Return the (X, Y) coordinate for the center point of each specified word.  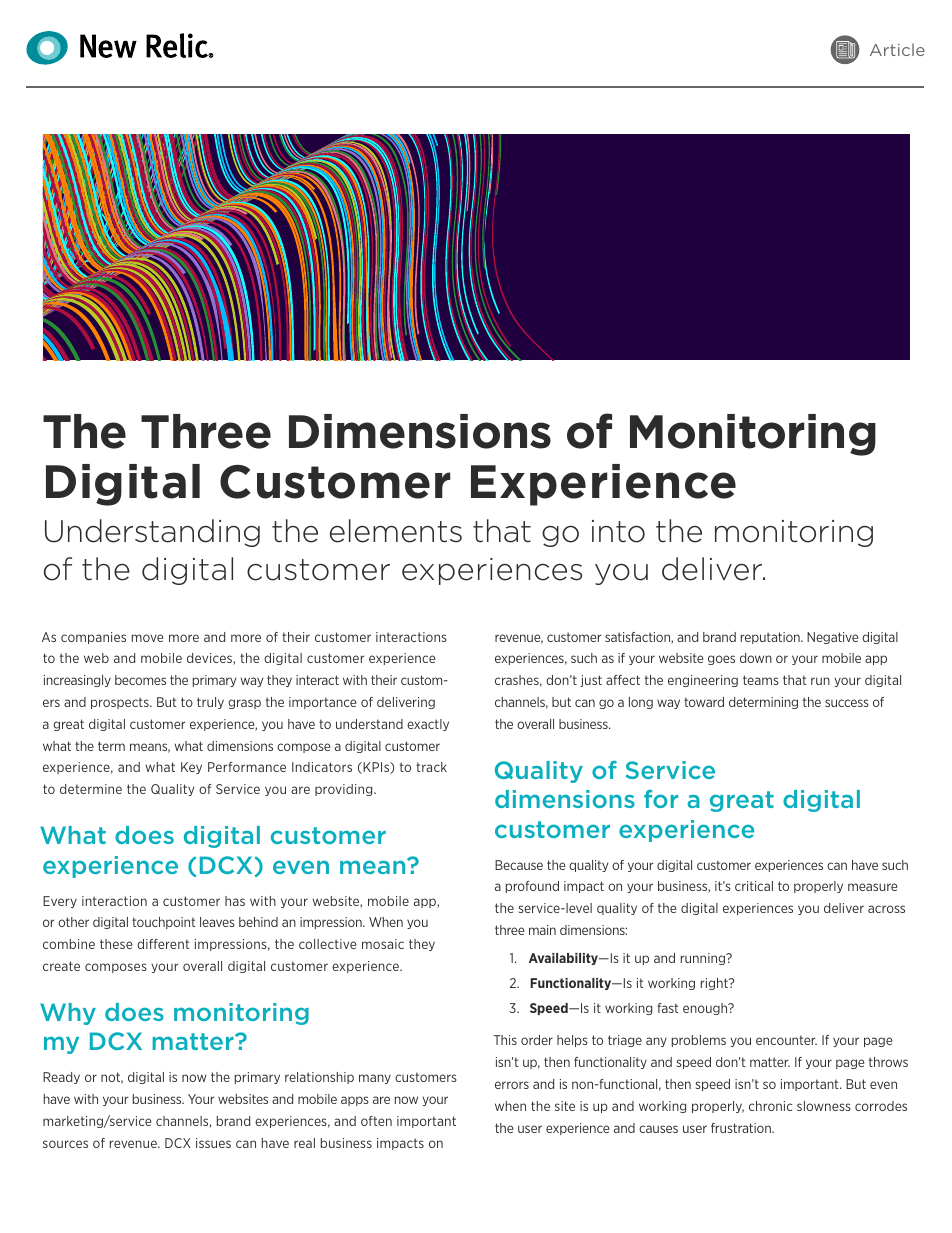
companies (93, 638)
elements (396, 531)
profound (532, 887)
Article (897, 49)
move (148, 638)
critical (754, 886)
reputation (771, 638)
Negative (833, 638)
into (618, 531)
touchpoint (164, 923)
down (756, 658)
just (591, 681)
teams (761, 680)
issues (213, 1143)
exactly (428, 725)
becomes (140, 680)
